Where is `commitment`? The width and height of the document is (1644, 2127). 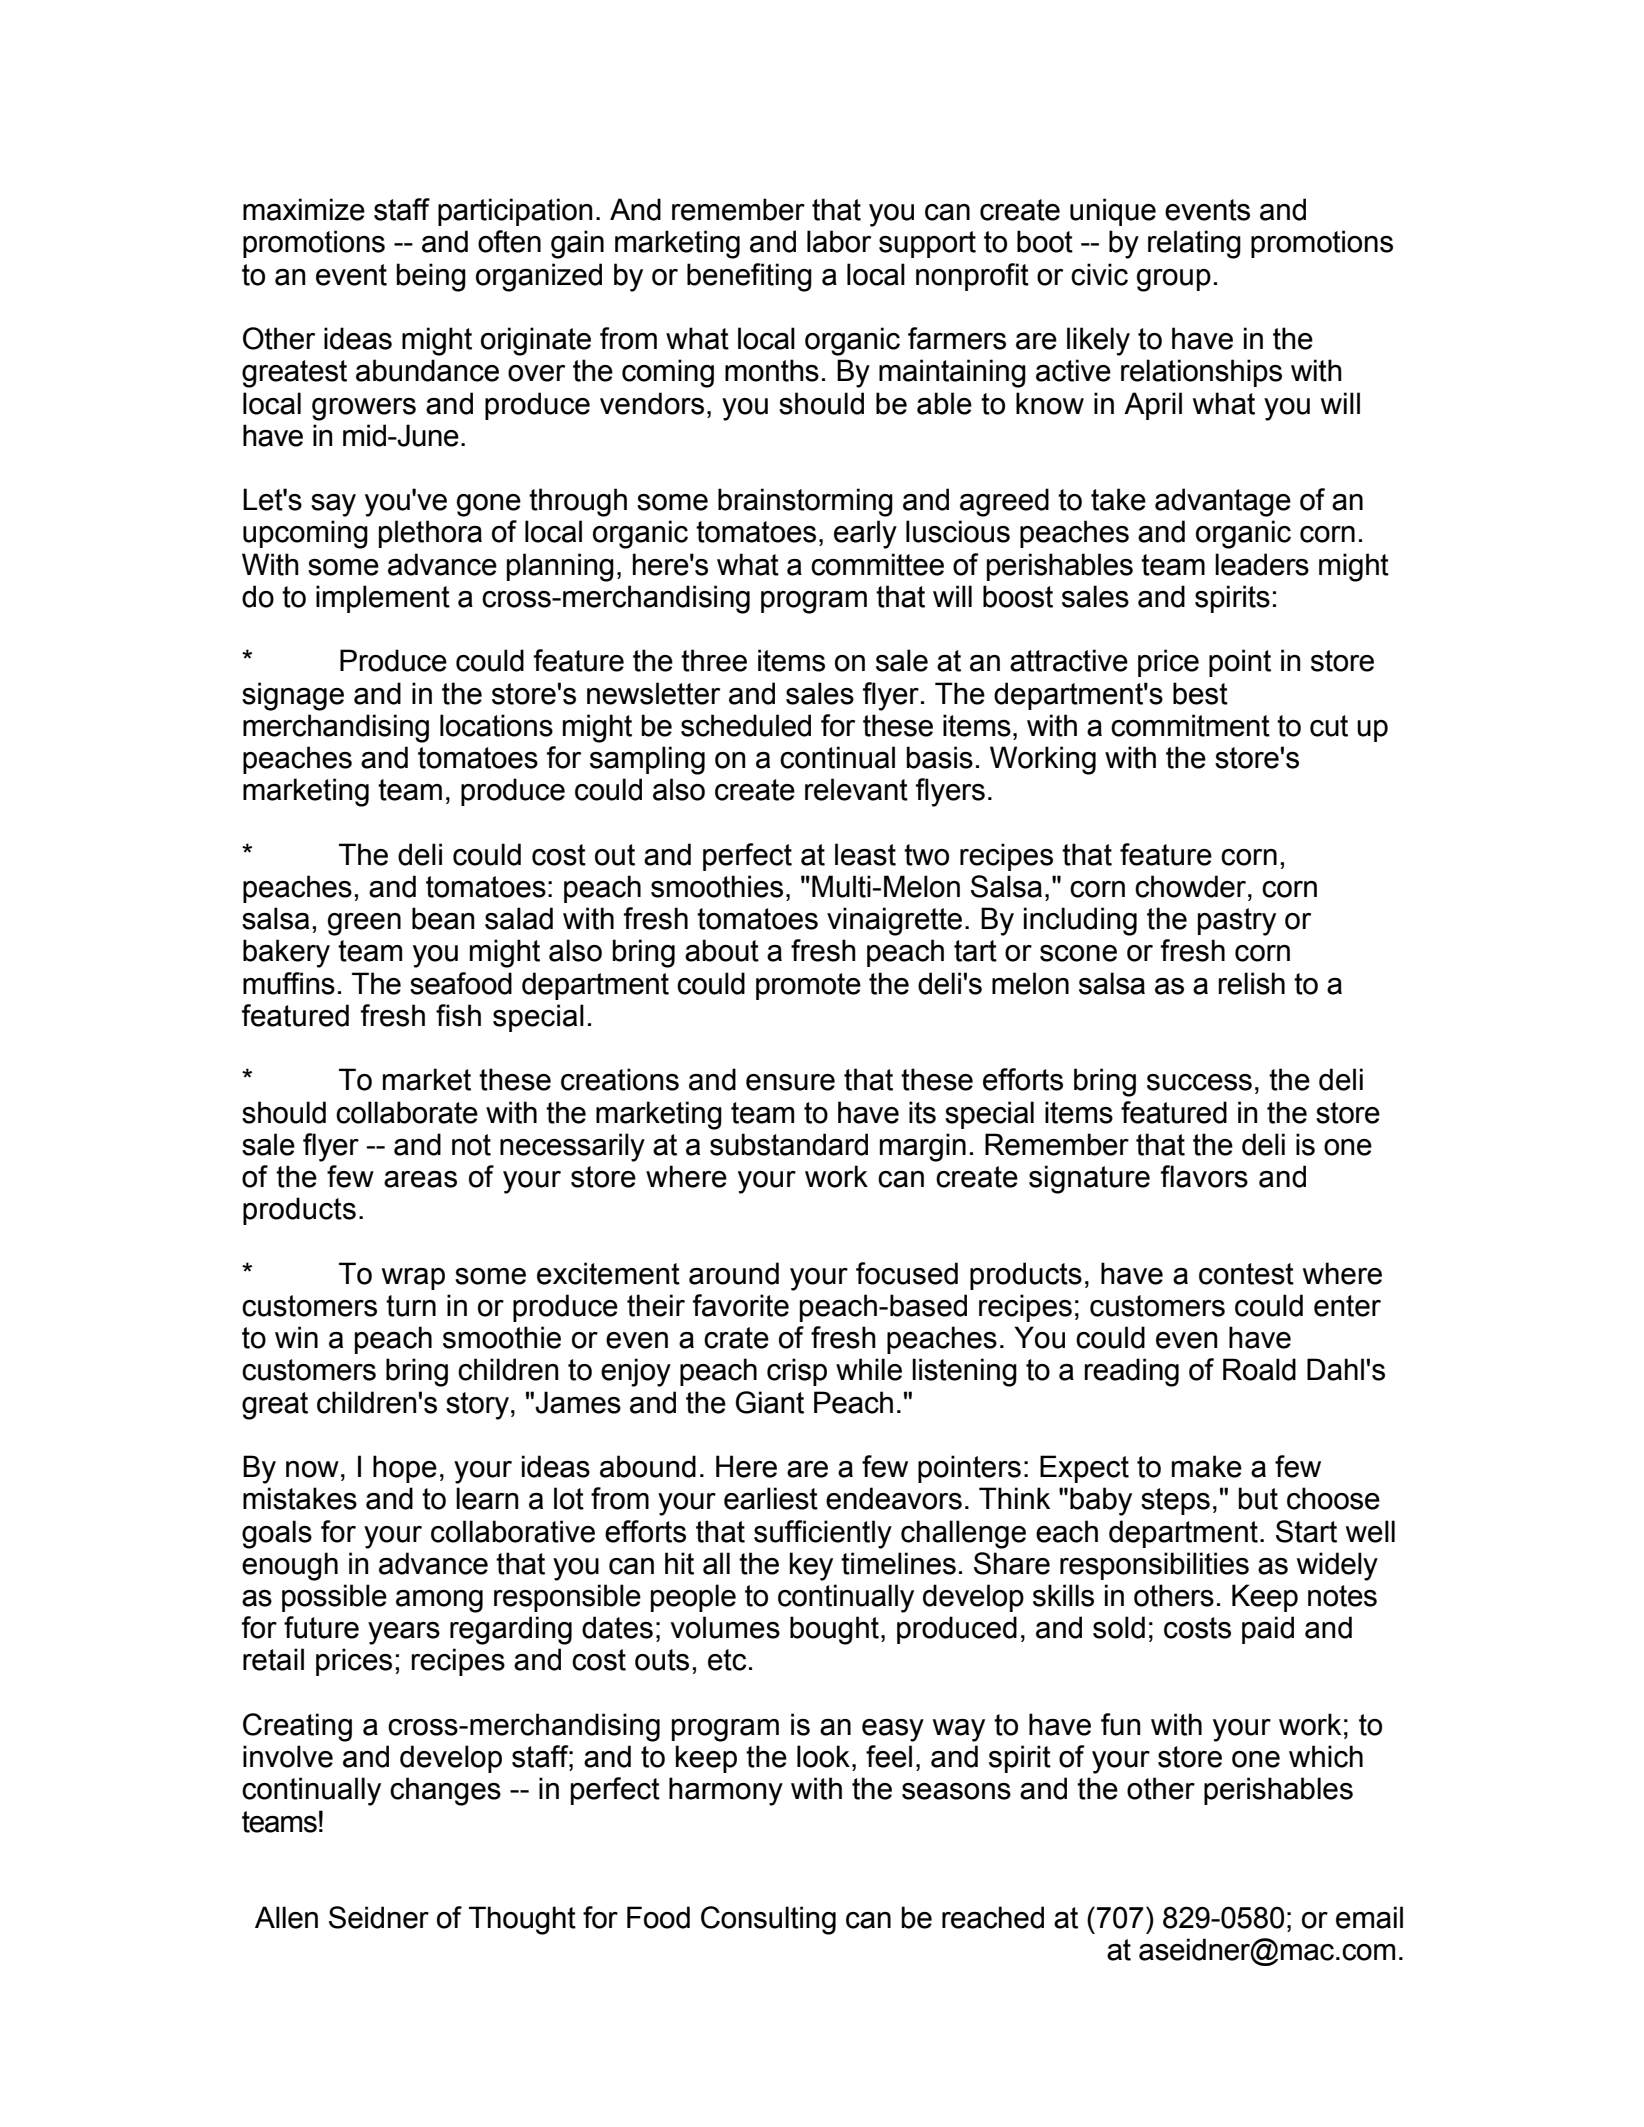
commitment is located at coordinates (1190, 725).
